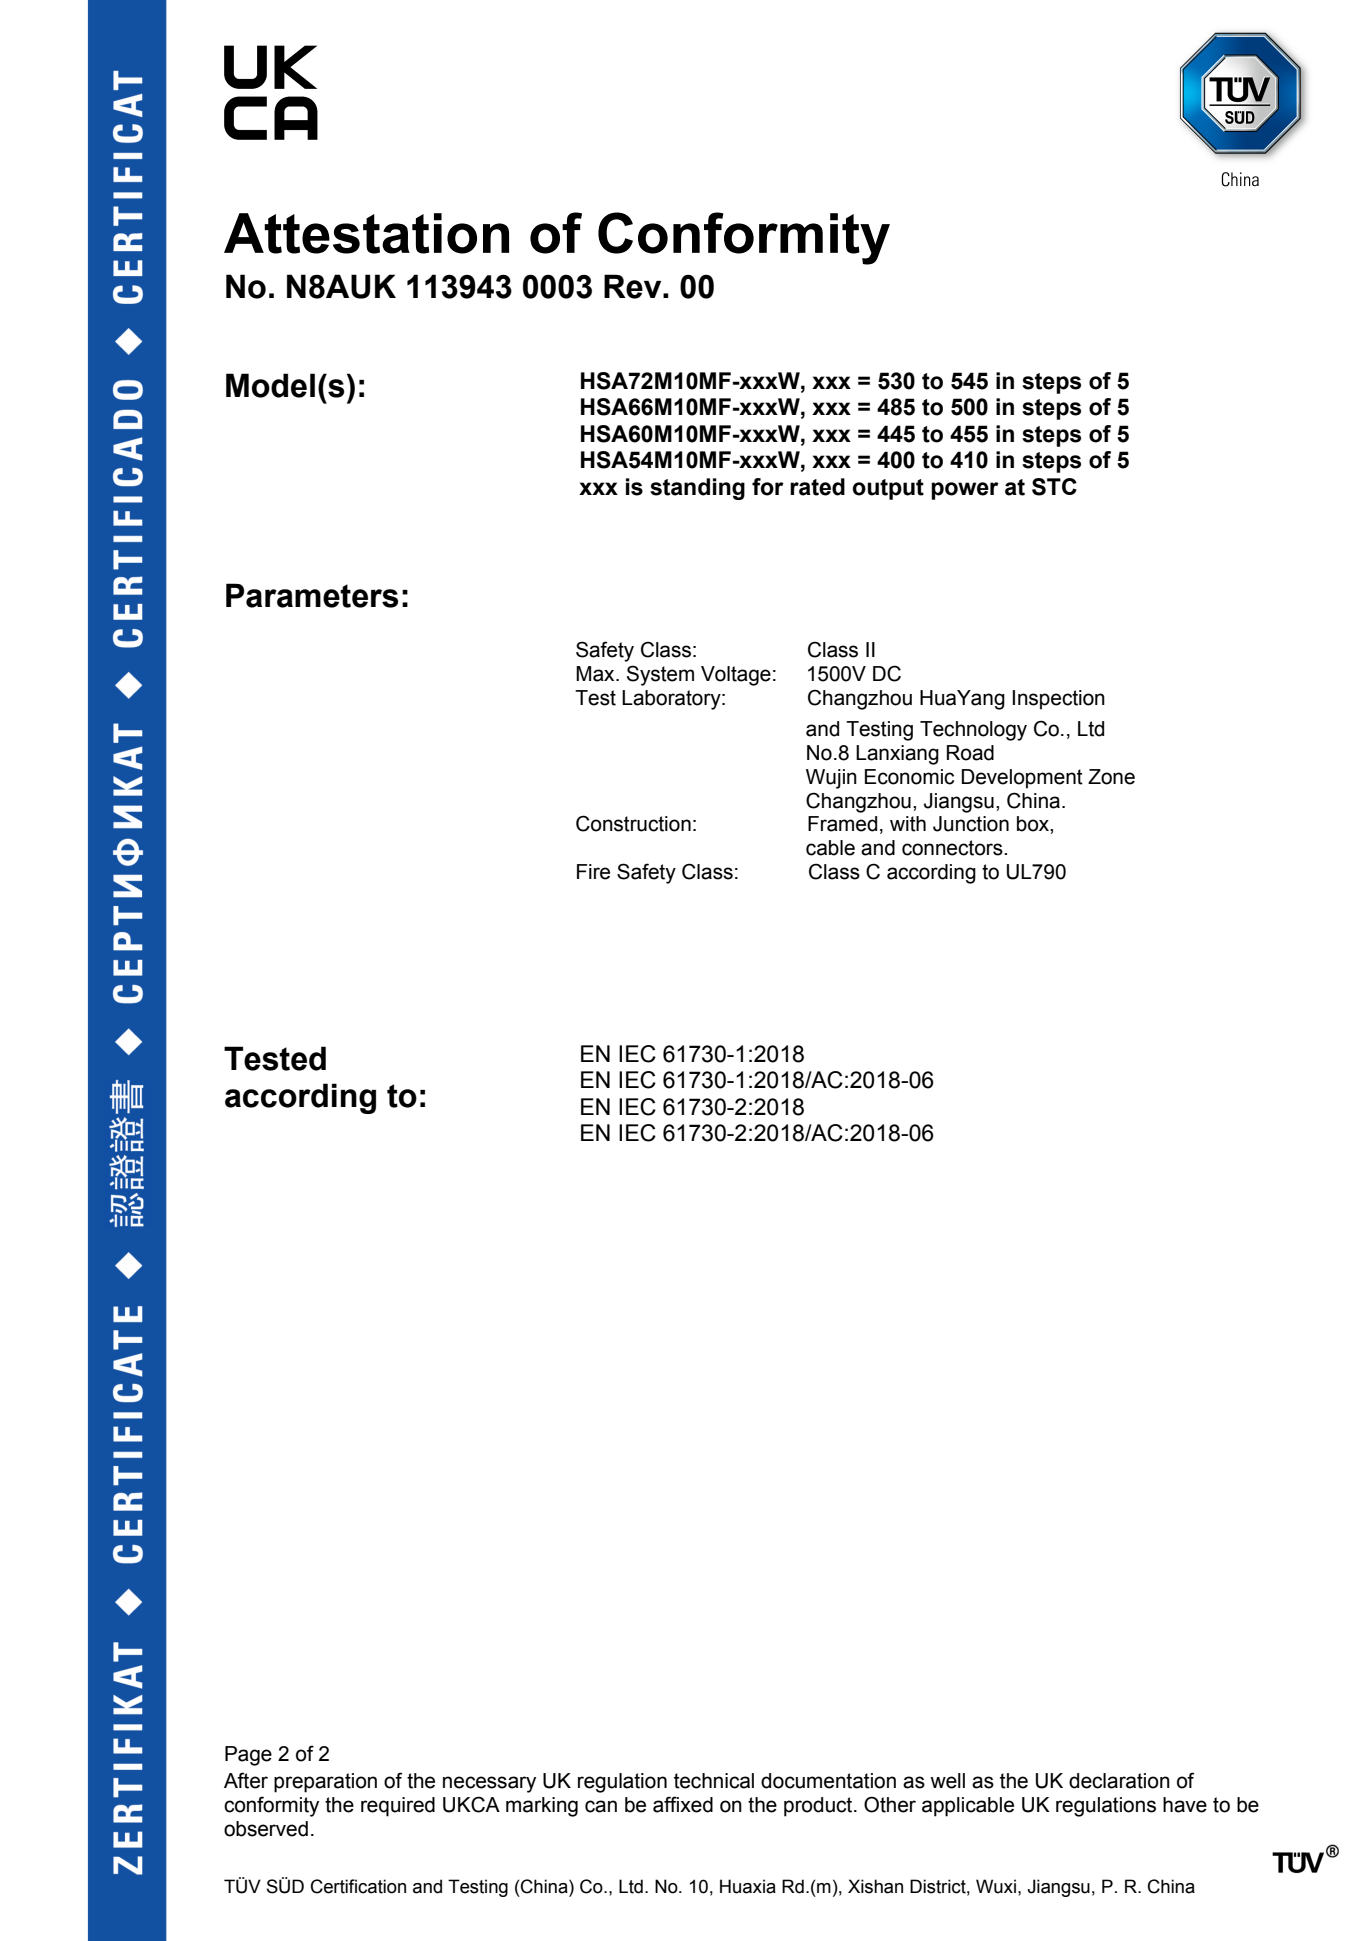 This screenshot has height=1941, width=1372. What do you see at coordinates (683, 1804) in the screenshot?
I see `affixed` at bounding box center [683, 1804].
